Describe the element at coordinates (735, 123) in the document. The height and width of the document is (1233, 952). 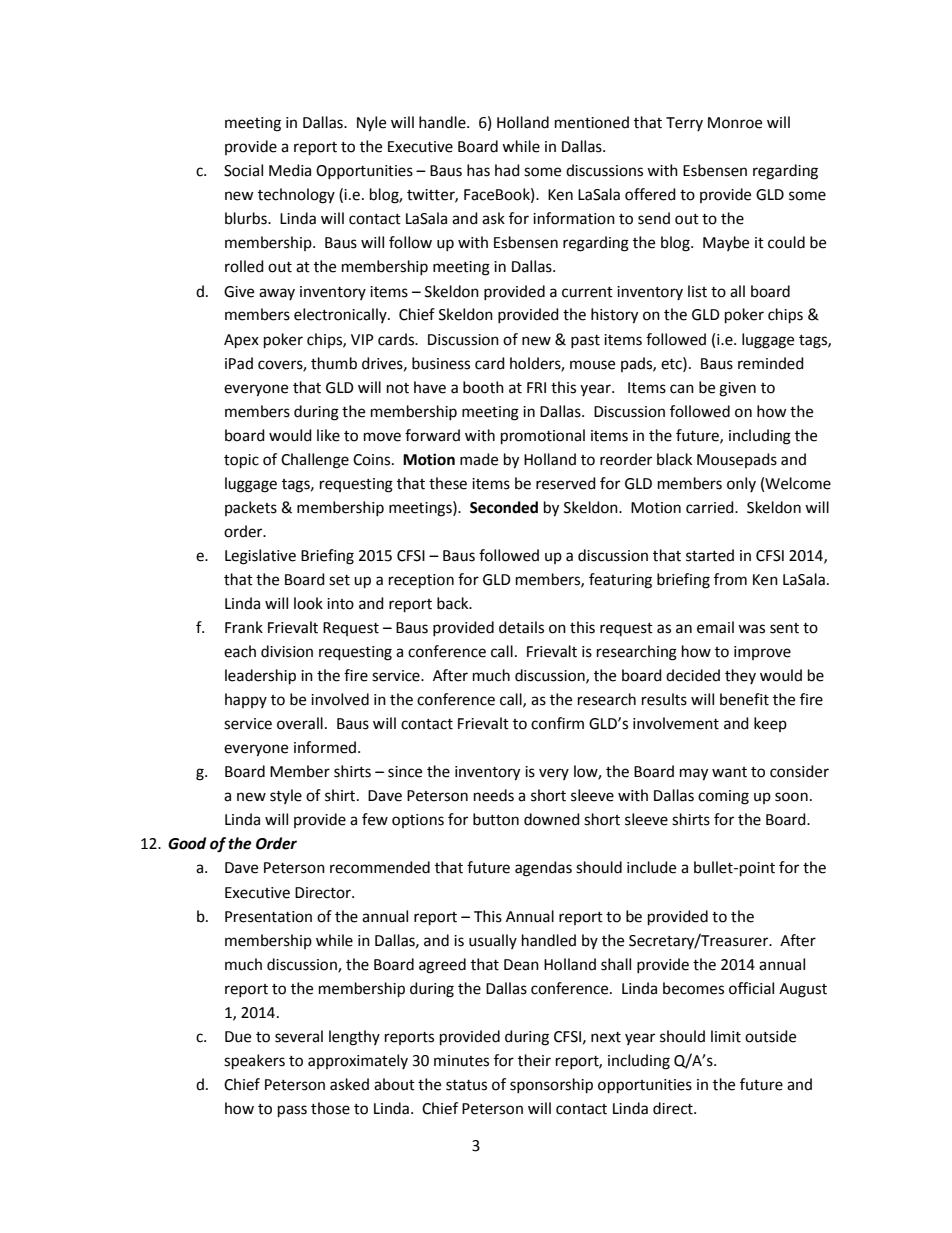
I see `Monroe` at that location.
